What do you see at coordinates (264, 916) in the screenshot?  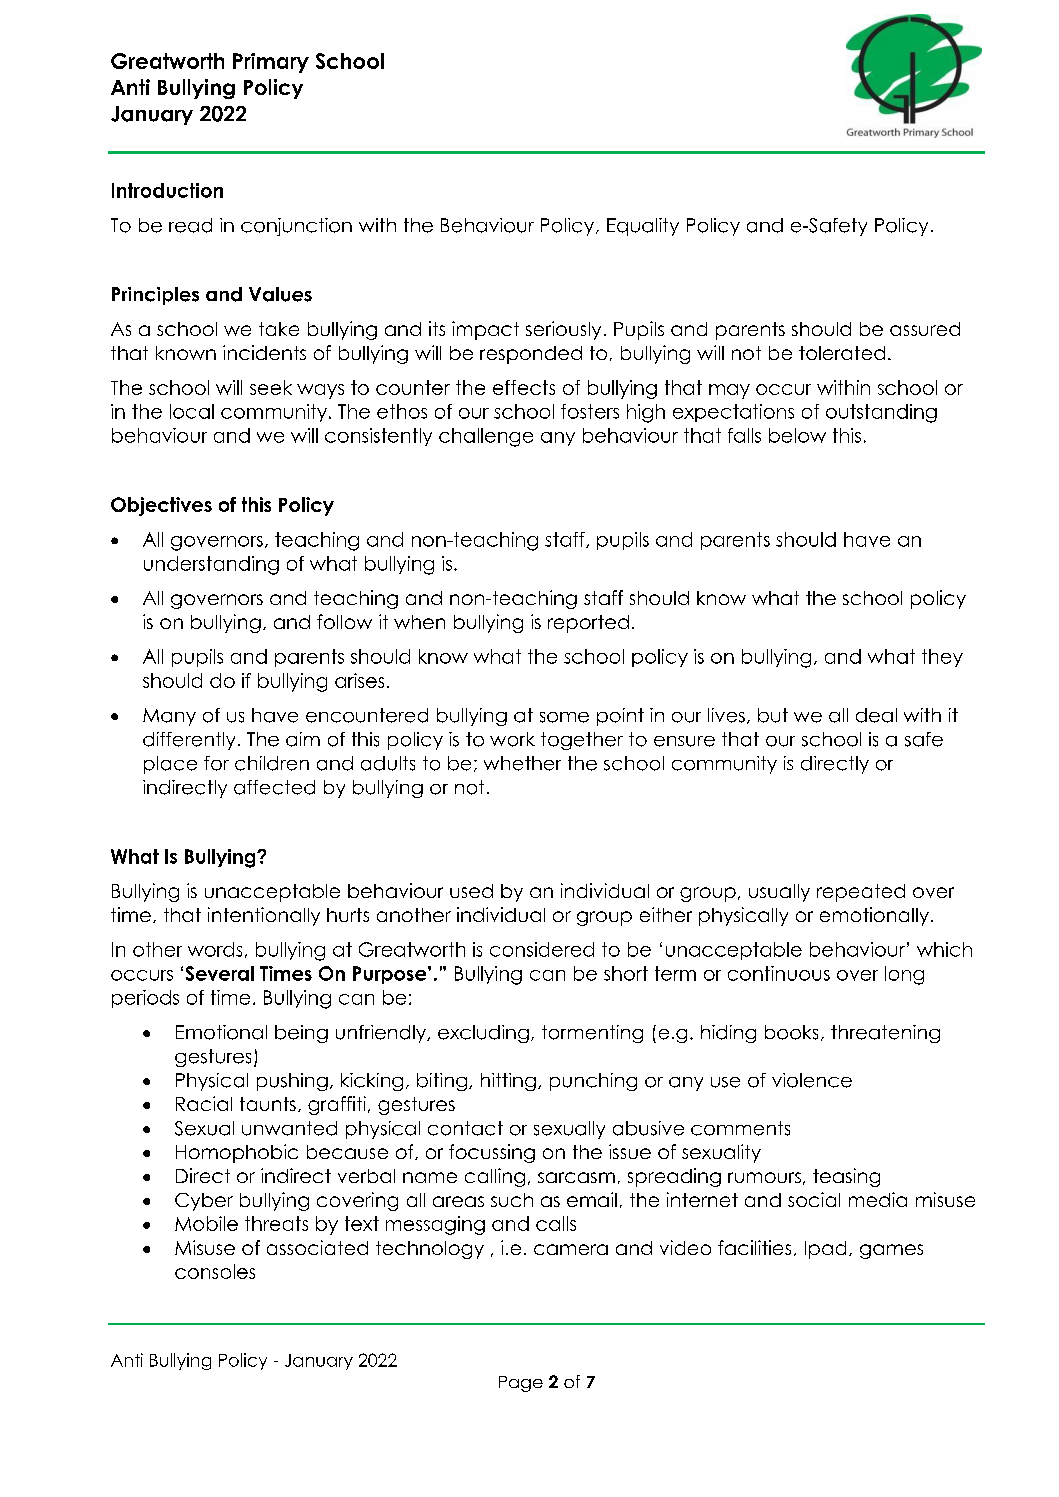 I see `intentionally` at bounding box center [264, 916].
